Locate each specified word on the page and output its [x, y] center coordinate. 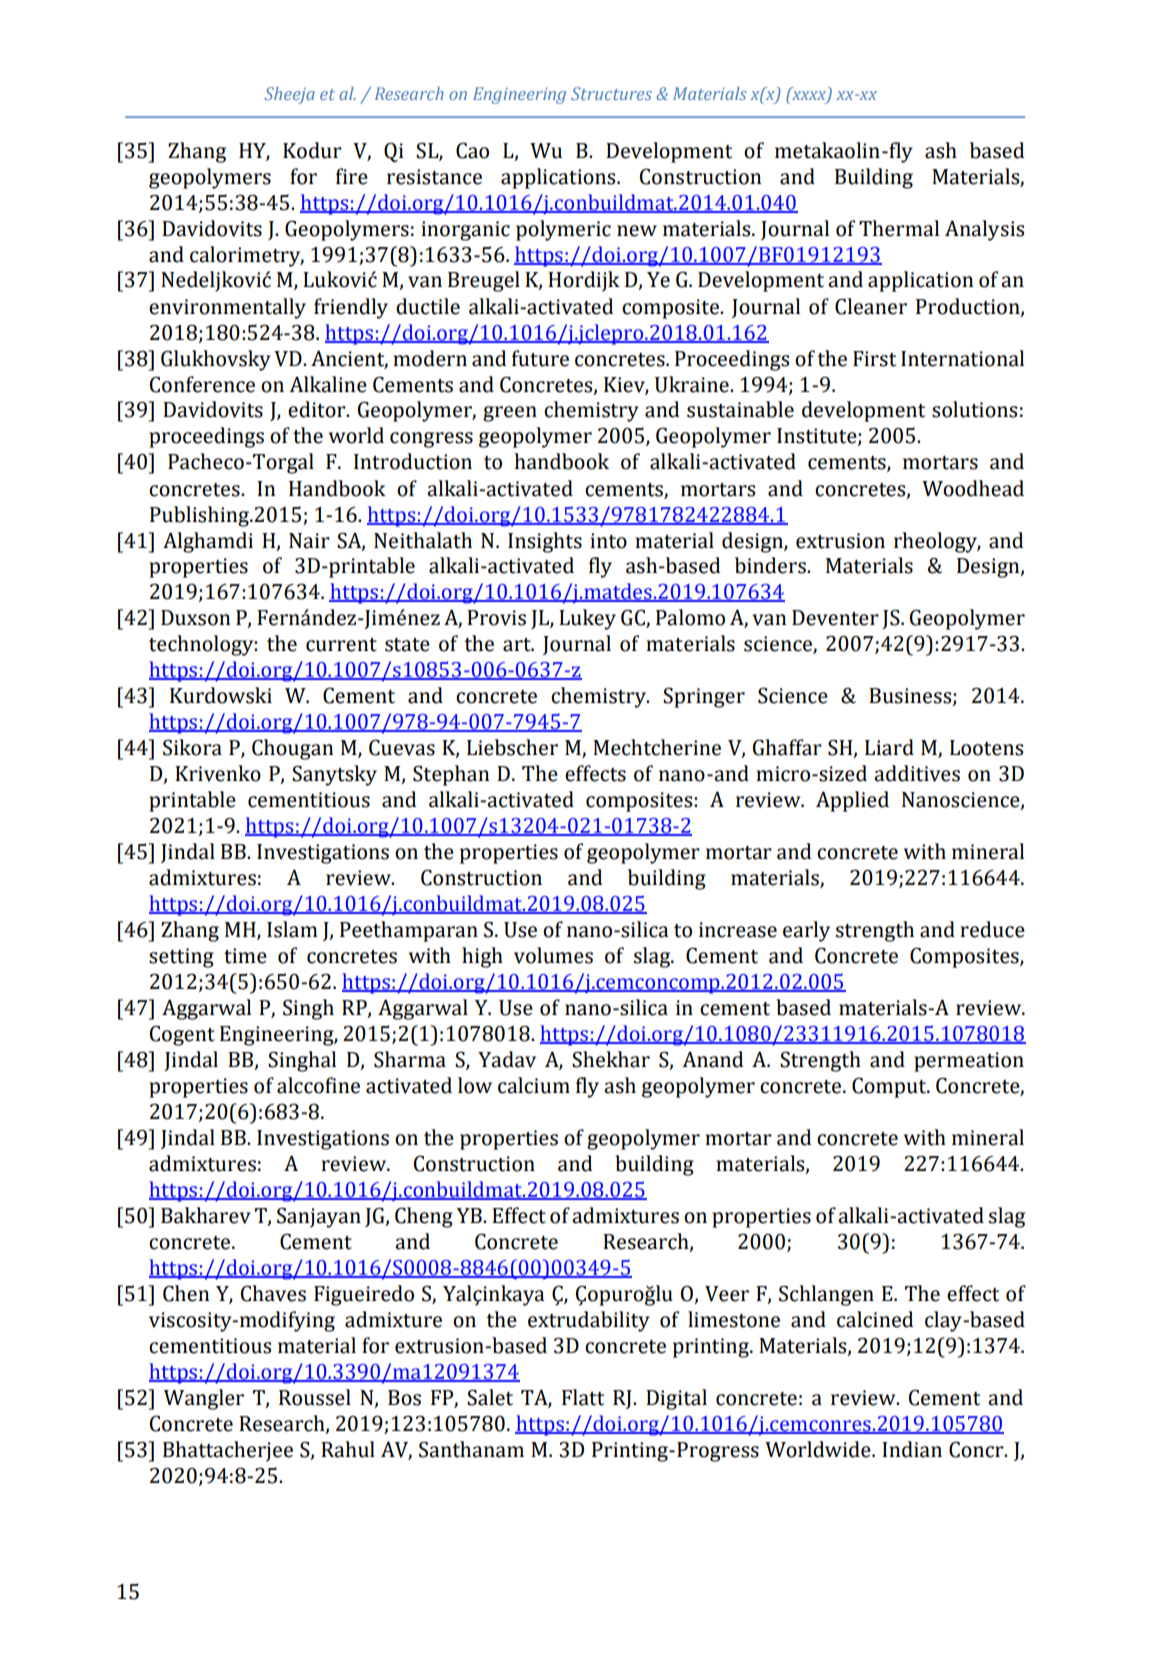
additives [917, 773]
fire [352, 176]
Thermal [899, 228]
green [510, 414]
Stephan [451, 775]
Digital [676, 1399]
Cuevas [402, 747]
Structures [611, 93]
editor [318, 409]
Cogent [182, 1035]
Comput [890, 1087]
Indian [912, 1449]
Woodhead [973, 488]
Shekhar [611, 1059]
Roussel [315, 1397]
